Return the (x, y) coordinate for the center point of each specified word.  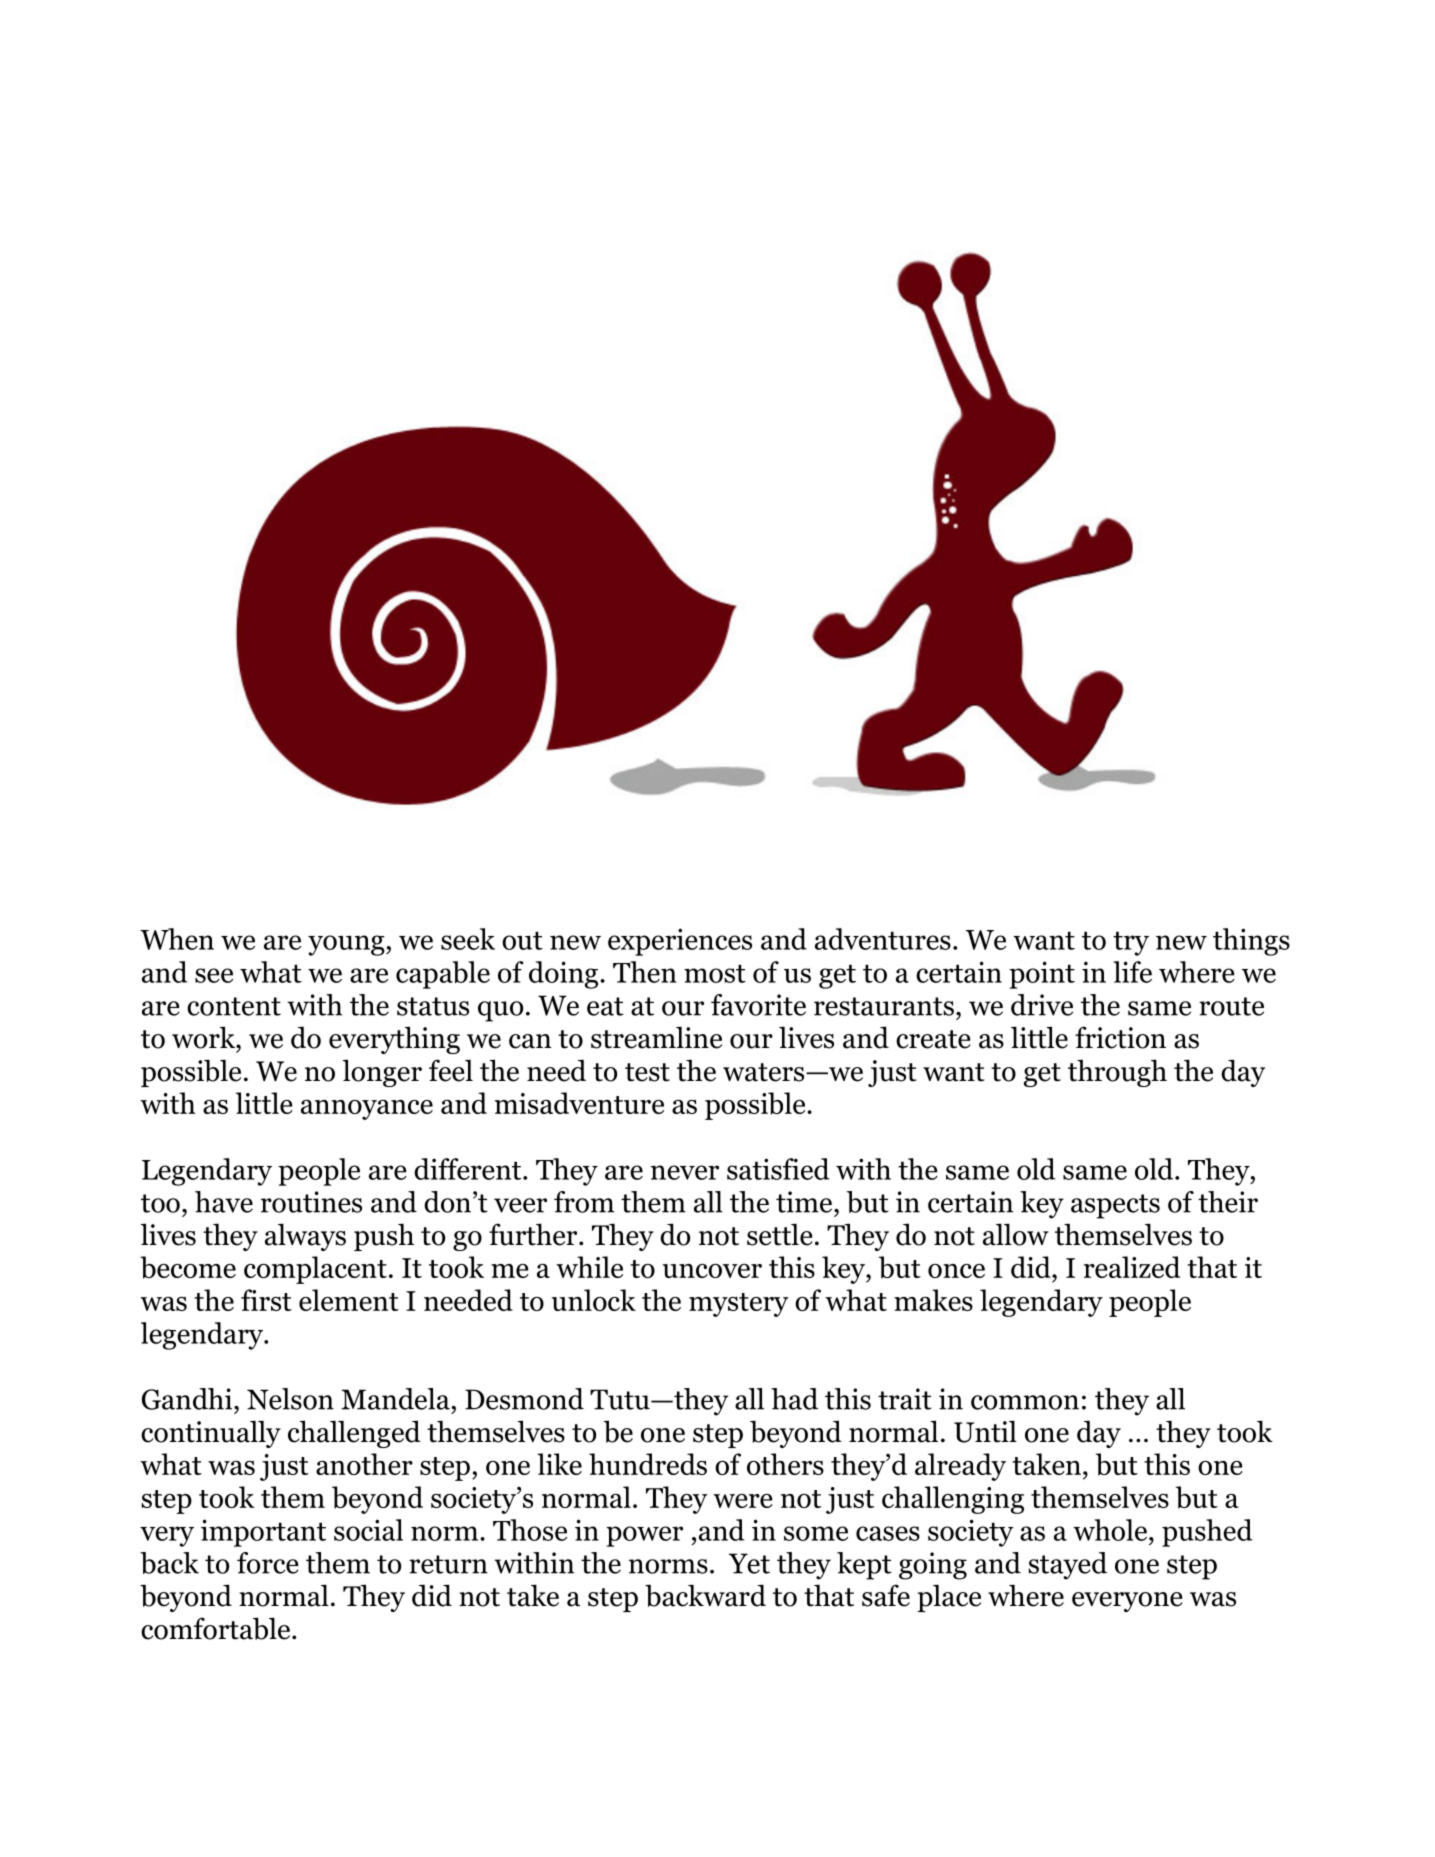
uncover (712, 1271)
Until (985, 1431)
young (347, 945)
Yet (749, 1563)
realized (1132, 1267)
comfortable (215, 1628)
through (1117, 1073)
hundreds (648, 1464)
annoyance (367, 1110)
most (715, 973)
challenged (354, 1434)
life (1132, 972)
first (266, 1300)
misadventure (579, 1103)
